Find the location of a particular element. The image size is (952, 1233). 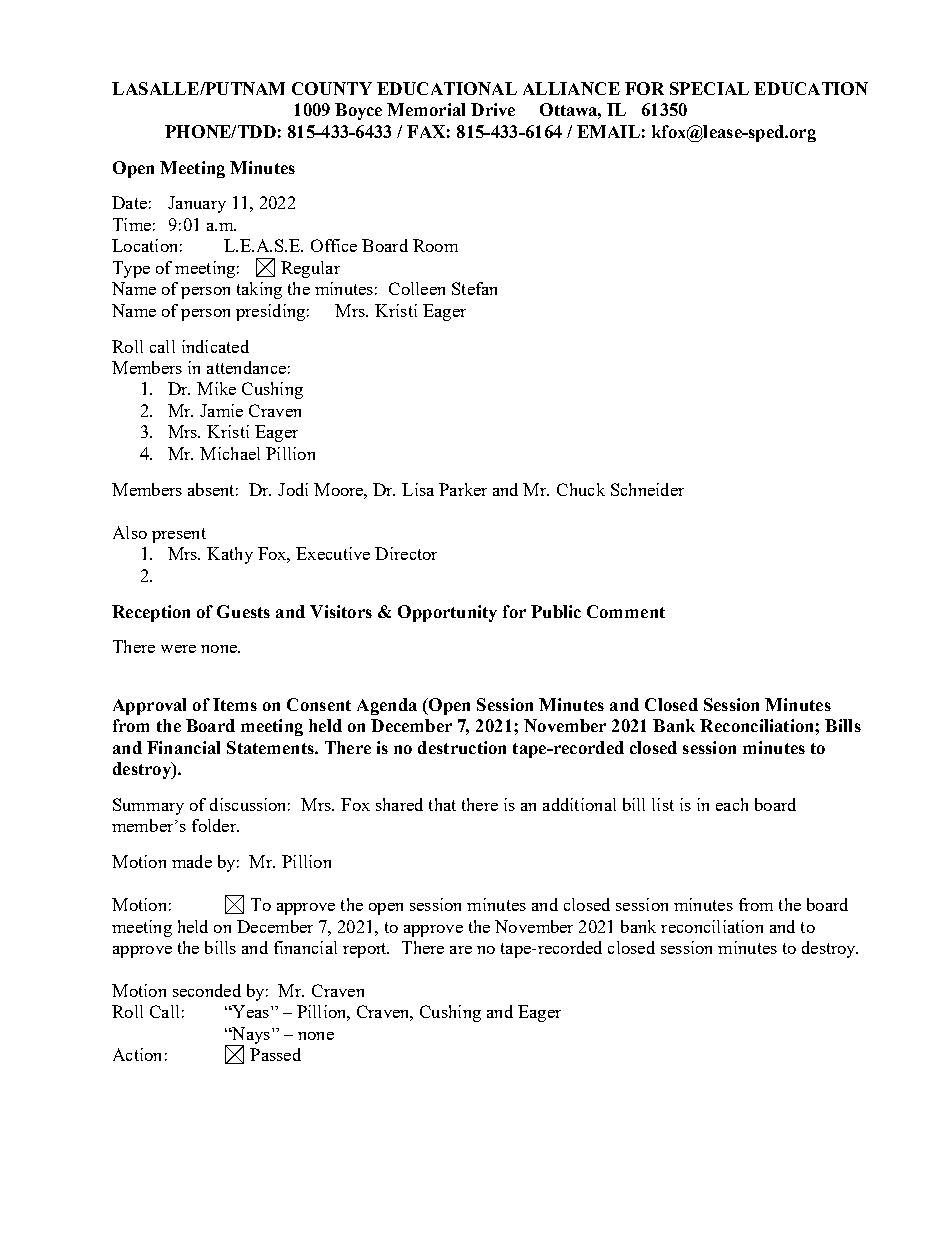

EMAIL is located at coordinates (608, 131).
